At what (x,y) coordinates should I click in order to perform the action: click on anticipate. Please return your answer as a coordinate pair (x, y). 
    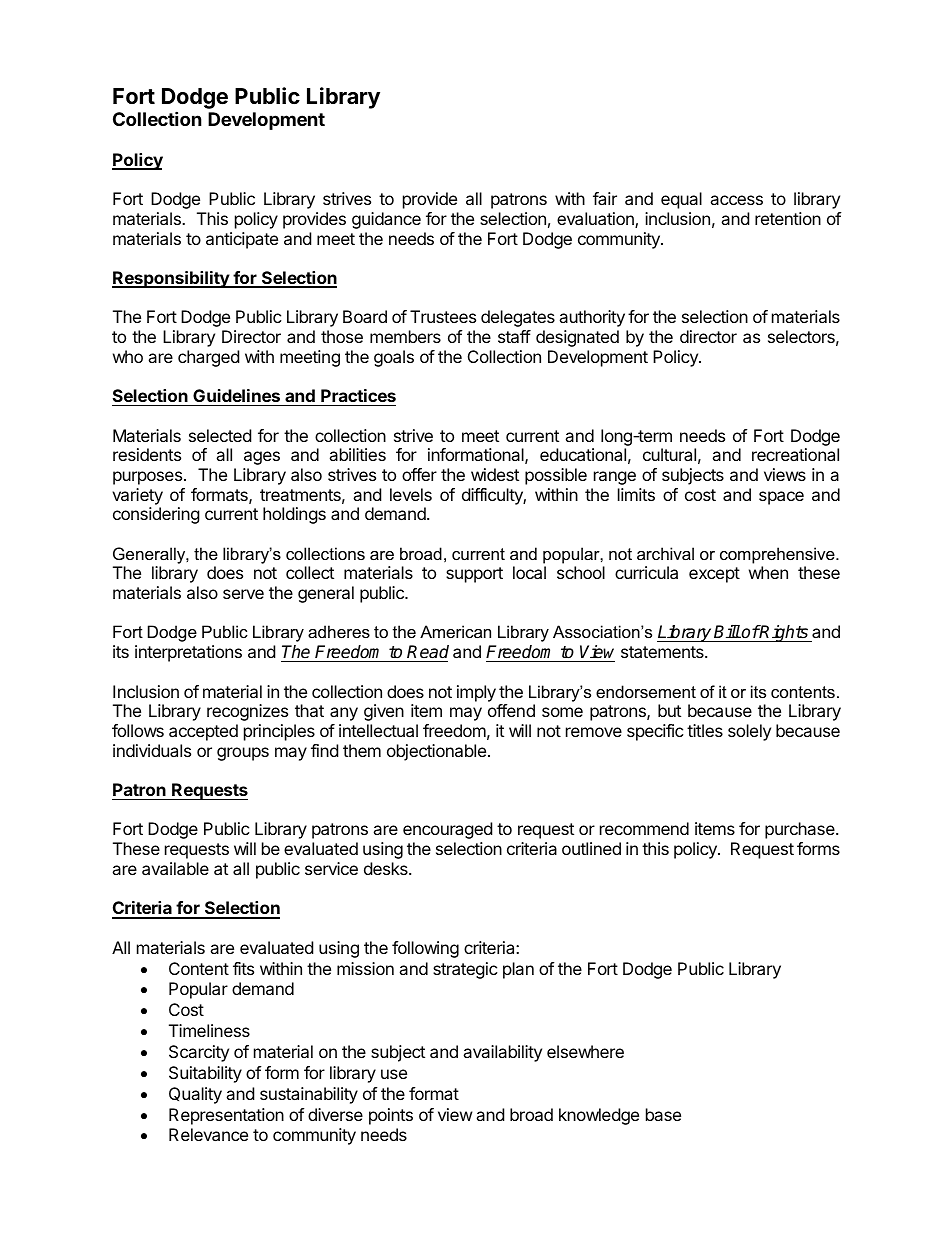
    Looking at the image, I should click on (242, 240).
